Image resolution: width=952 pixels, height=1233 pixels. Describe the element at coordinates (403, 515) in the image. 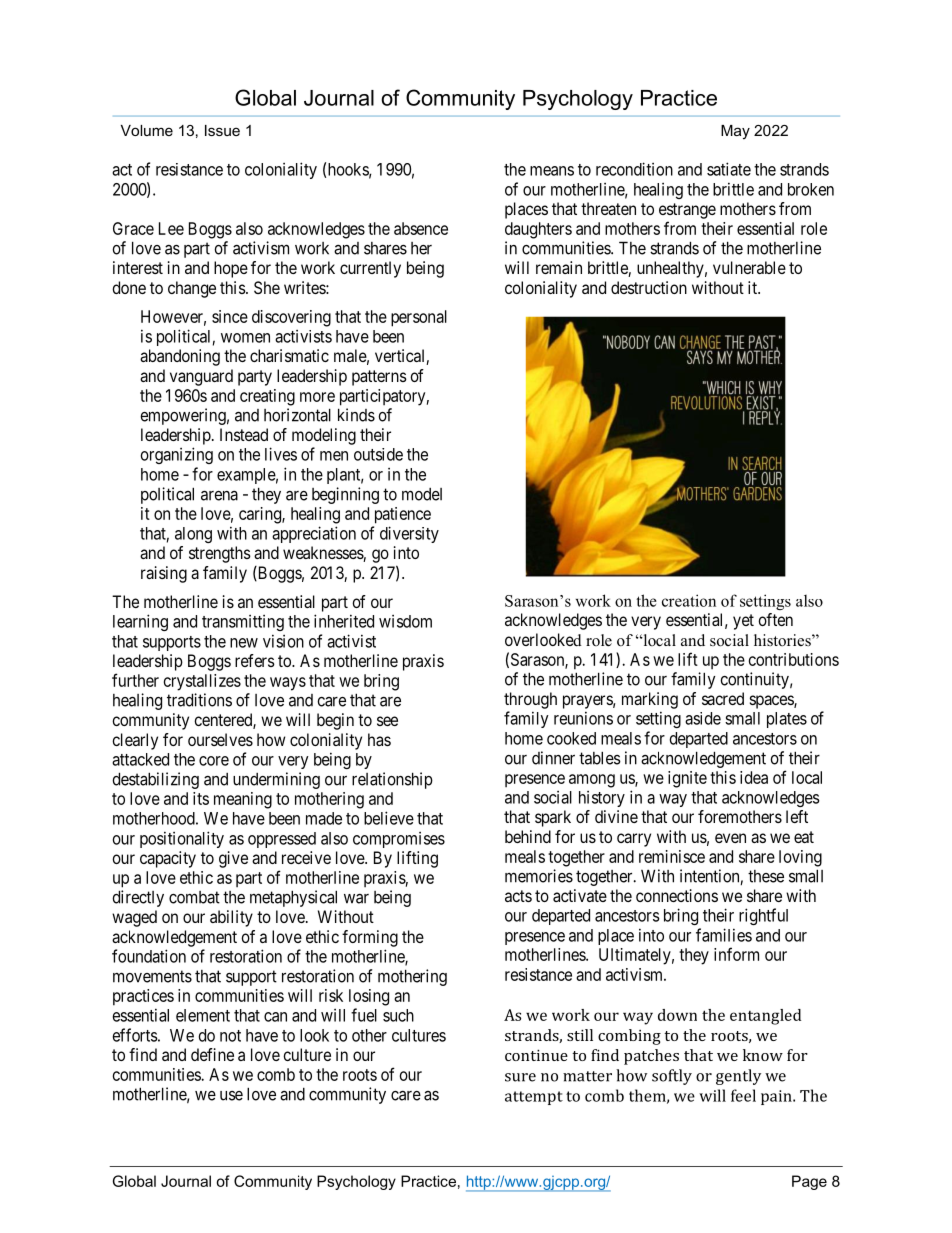

I see `patience` at that location.
